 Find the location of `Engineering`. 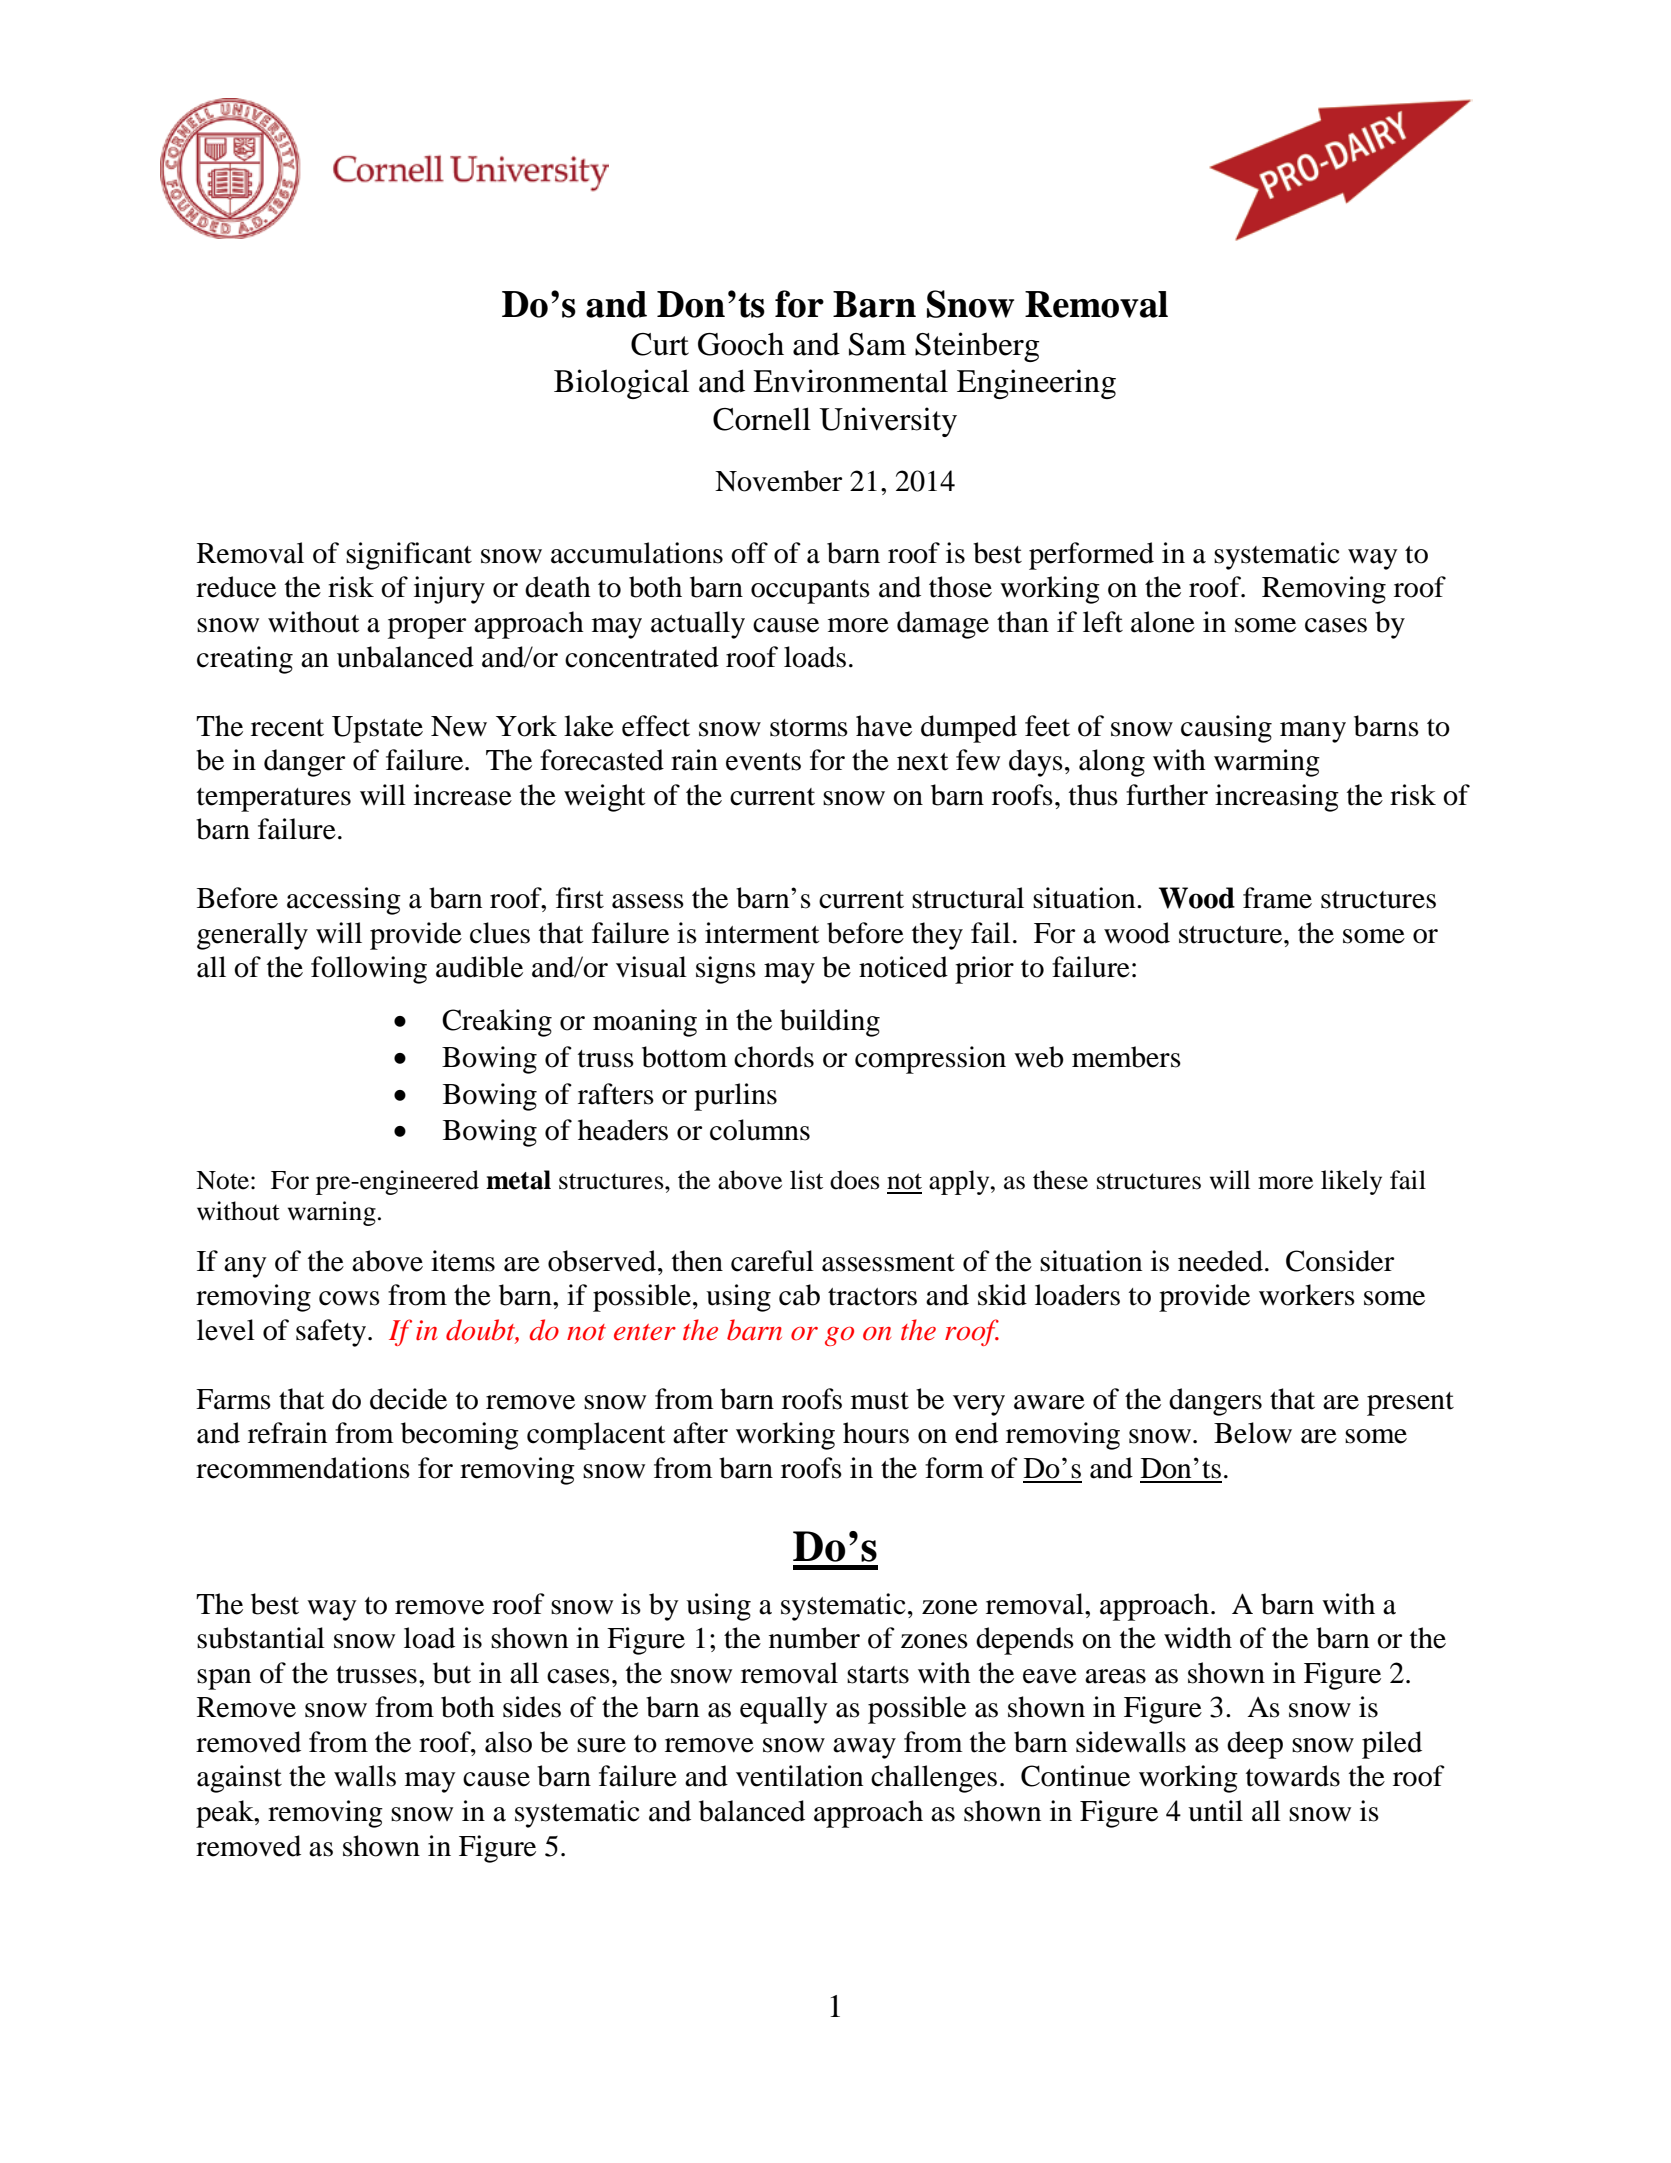

Engineering is located at coordinates (1036, 384).
